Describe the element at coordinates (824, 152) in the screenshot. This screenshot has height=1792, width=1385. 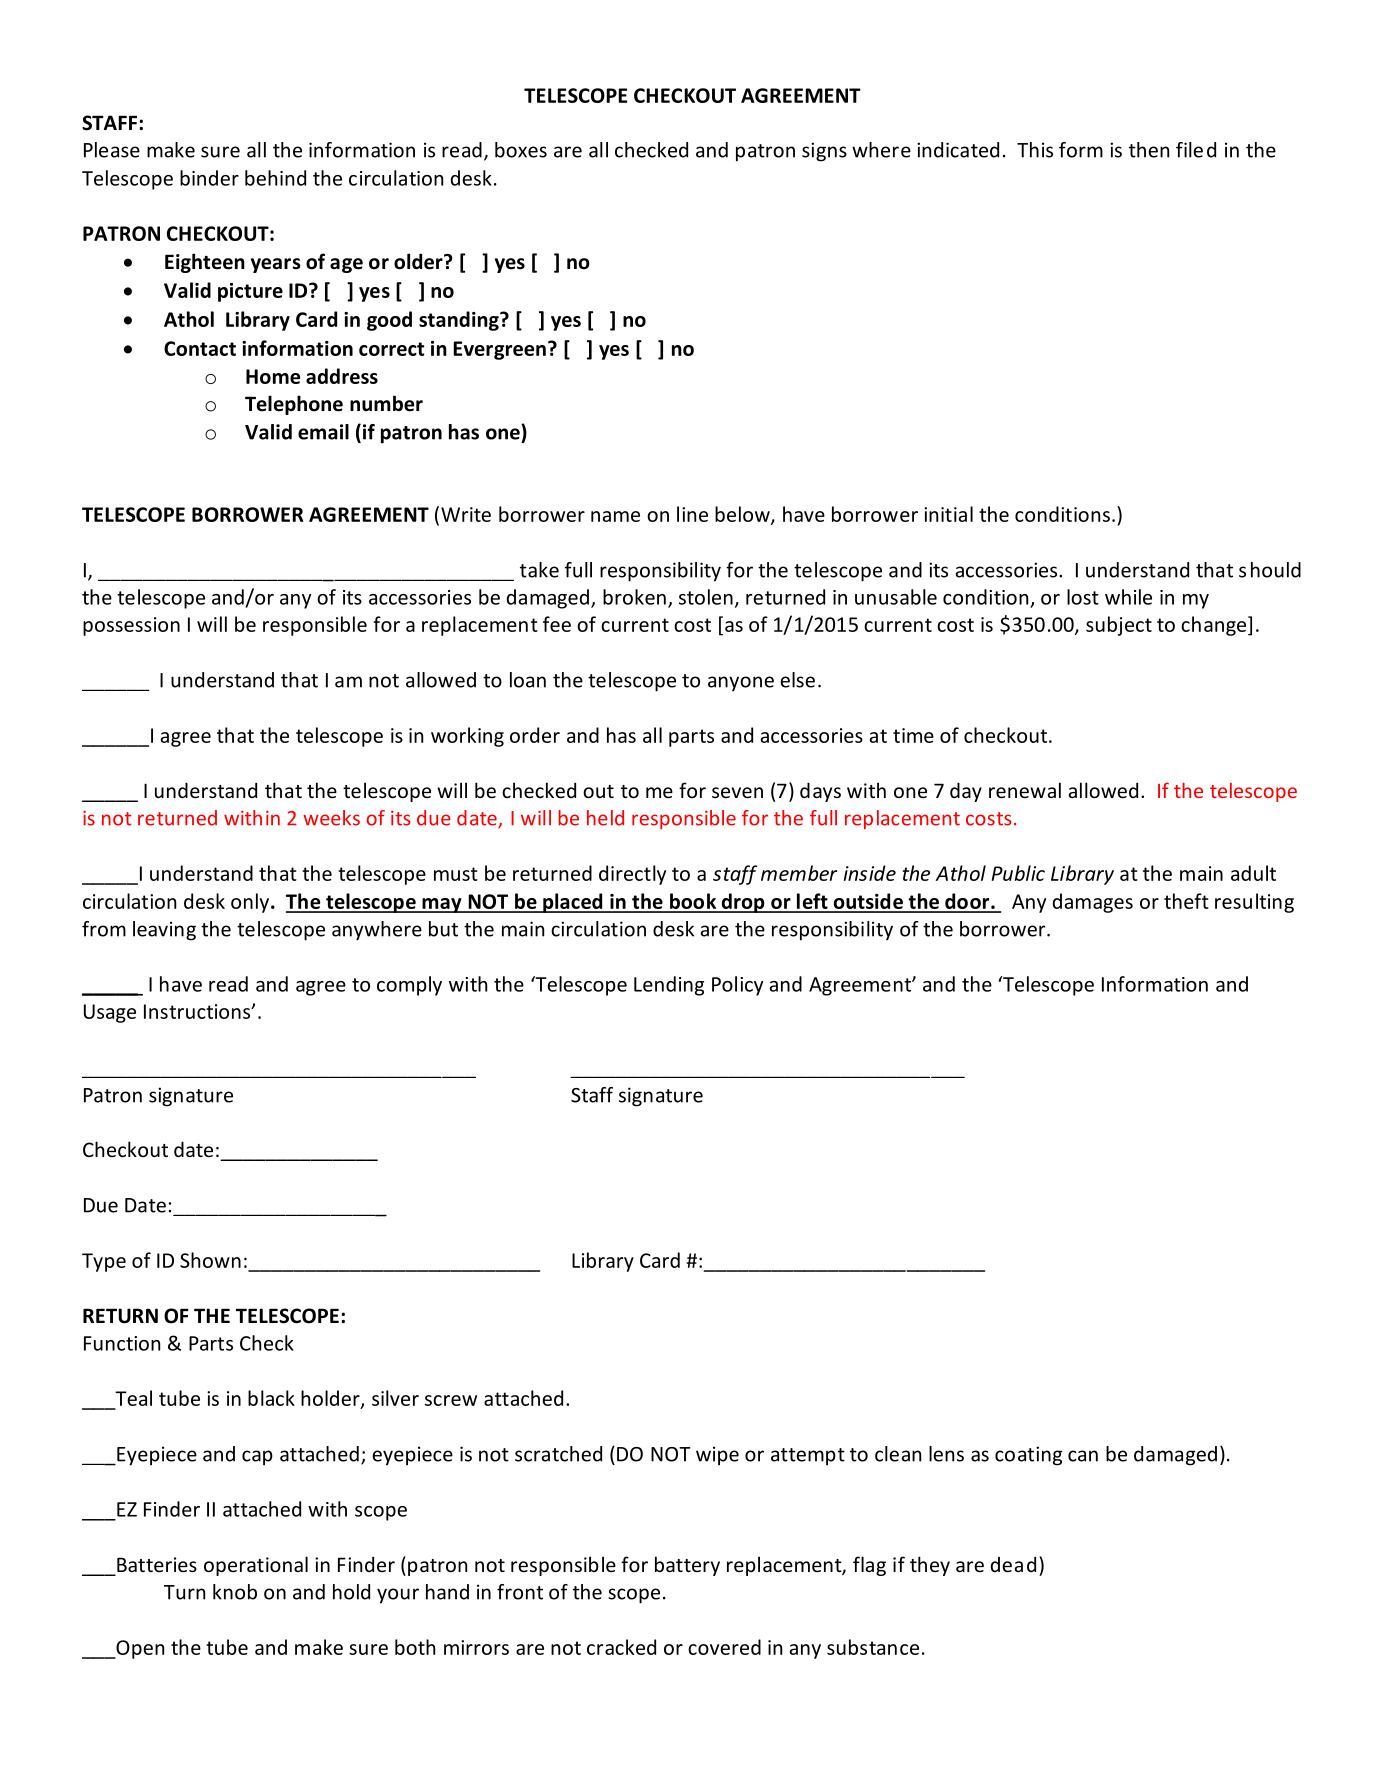
I see `signs` at that location.
